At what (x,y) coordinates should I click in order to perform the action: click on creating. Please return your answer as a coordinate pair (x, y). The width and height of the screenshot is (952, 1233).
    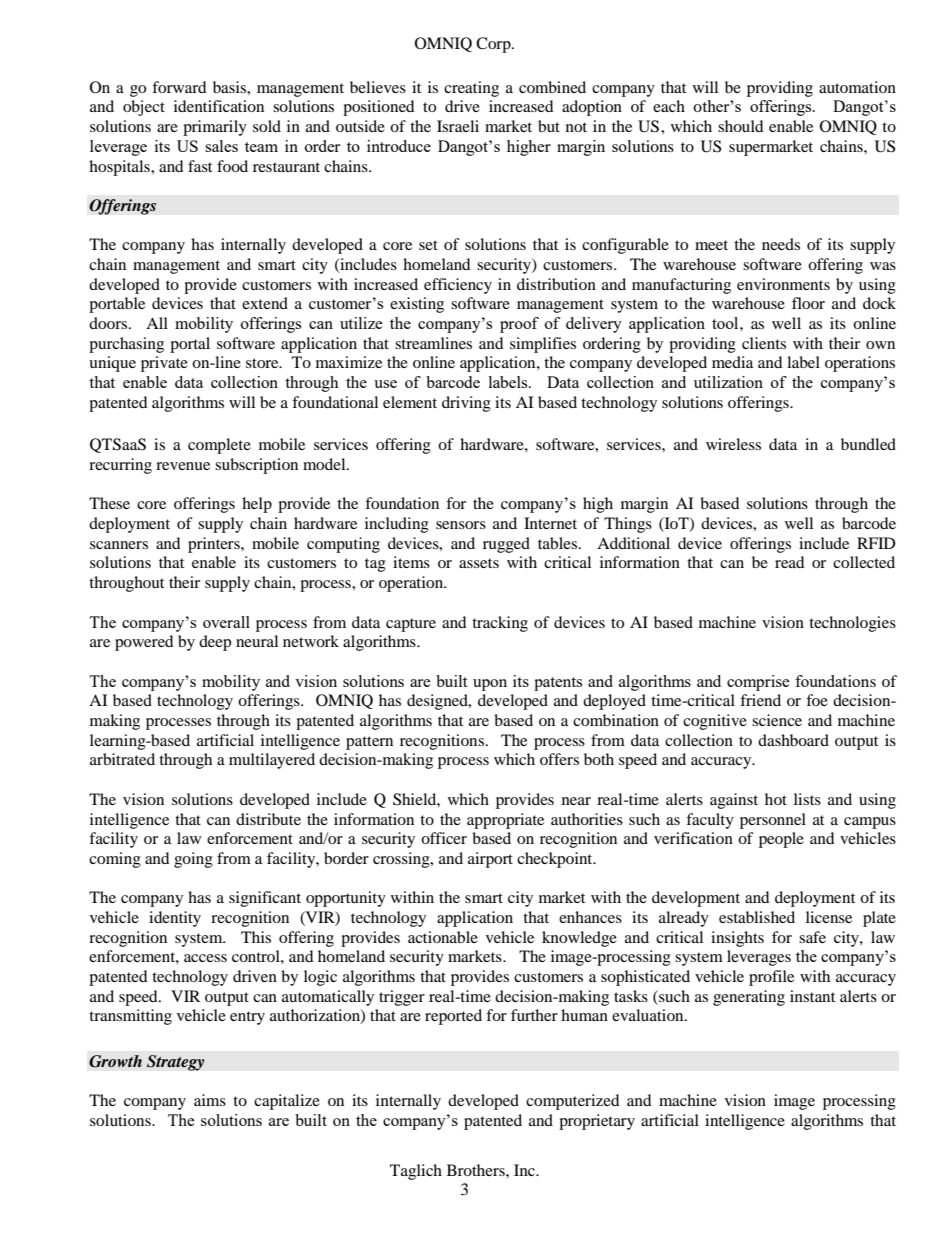
    Looking at the image, I should click on (471, 89).
